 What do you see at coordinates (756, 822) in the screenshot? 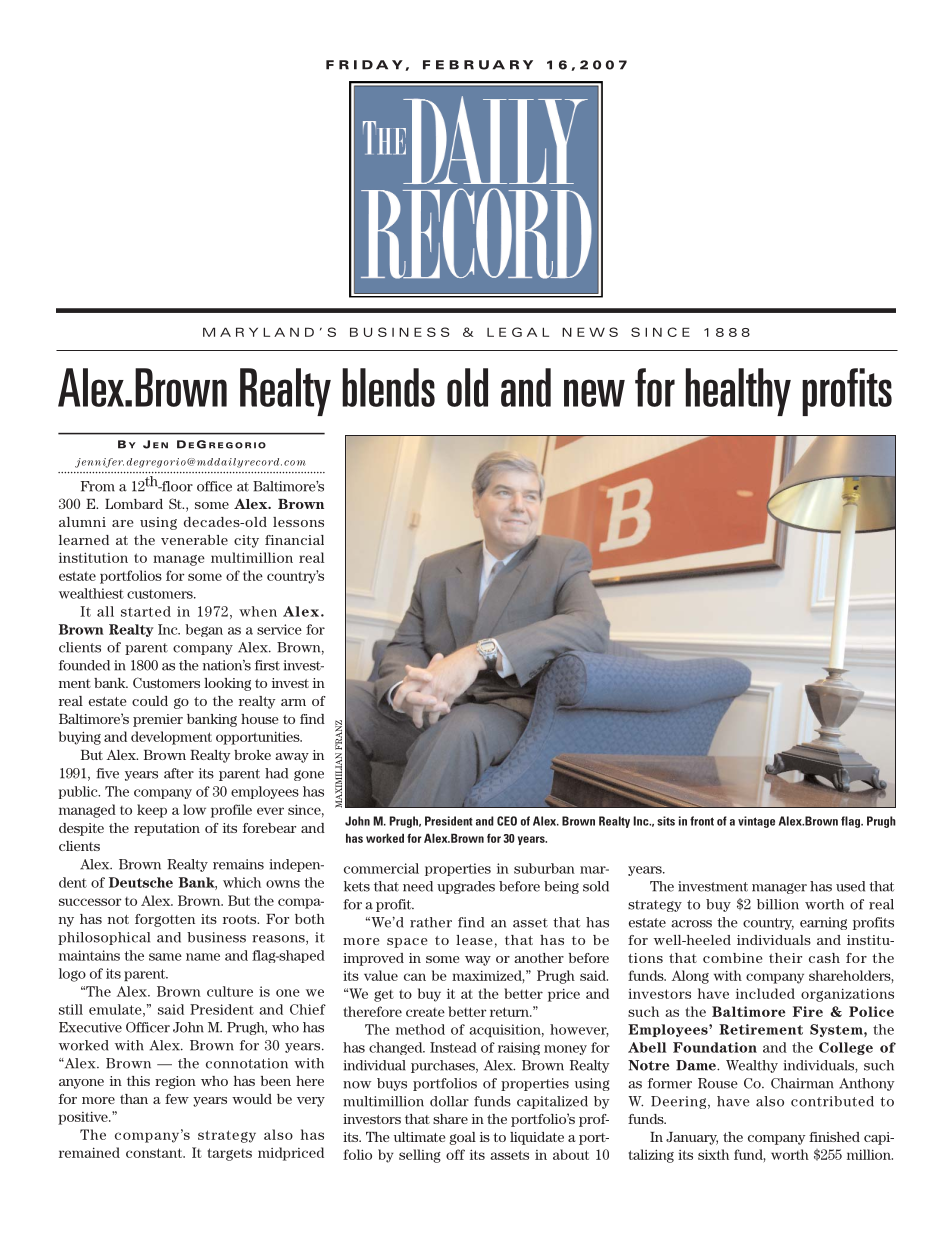
I see `vintage` at bounding box center [756, 822].
